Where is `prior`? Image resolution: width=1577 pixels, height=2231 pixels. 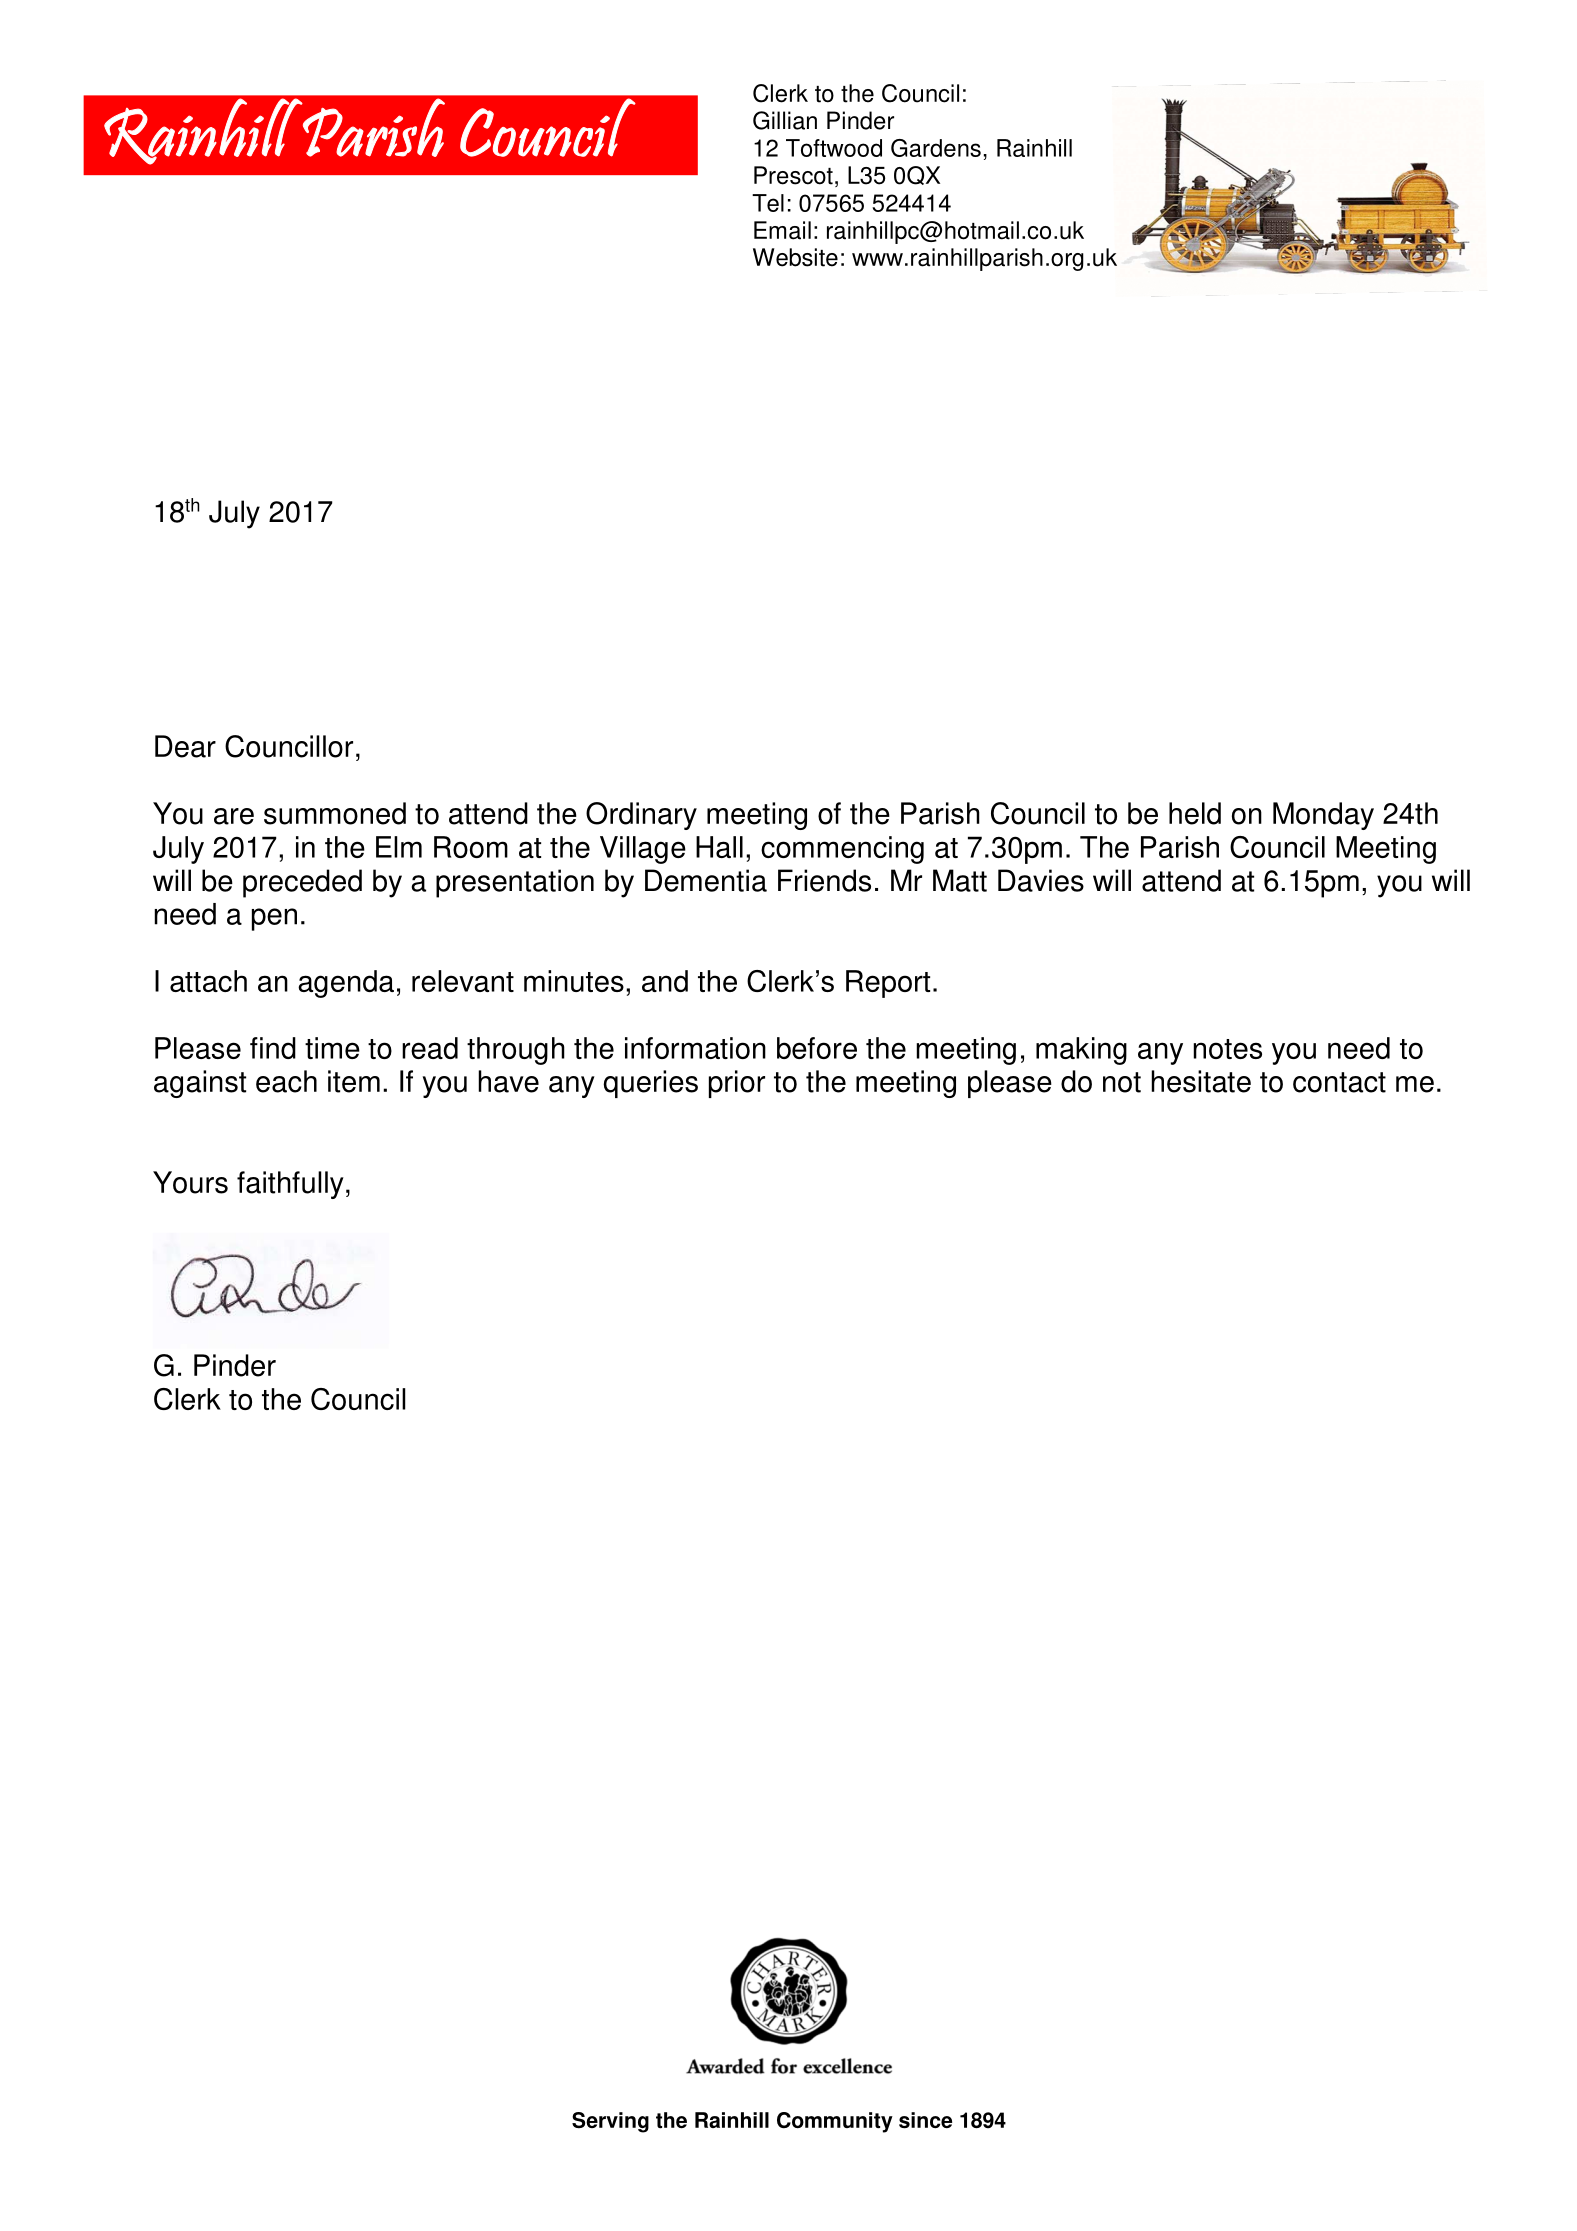
prior is located at coordinates (737, 1084).
